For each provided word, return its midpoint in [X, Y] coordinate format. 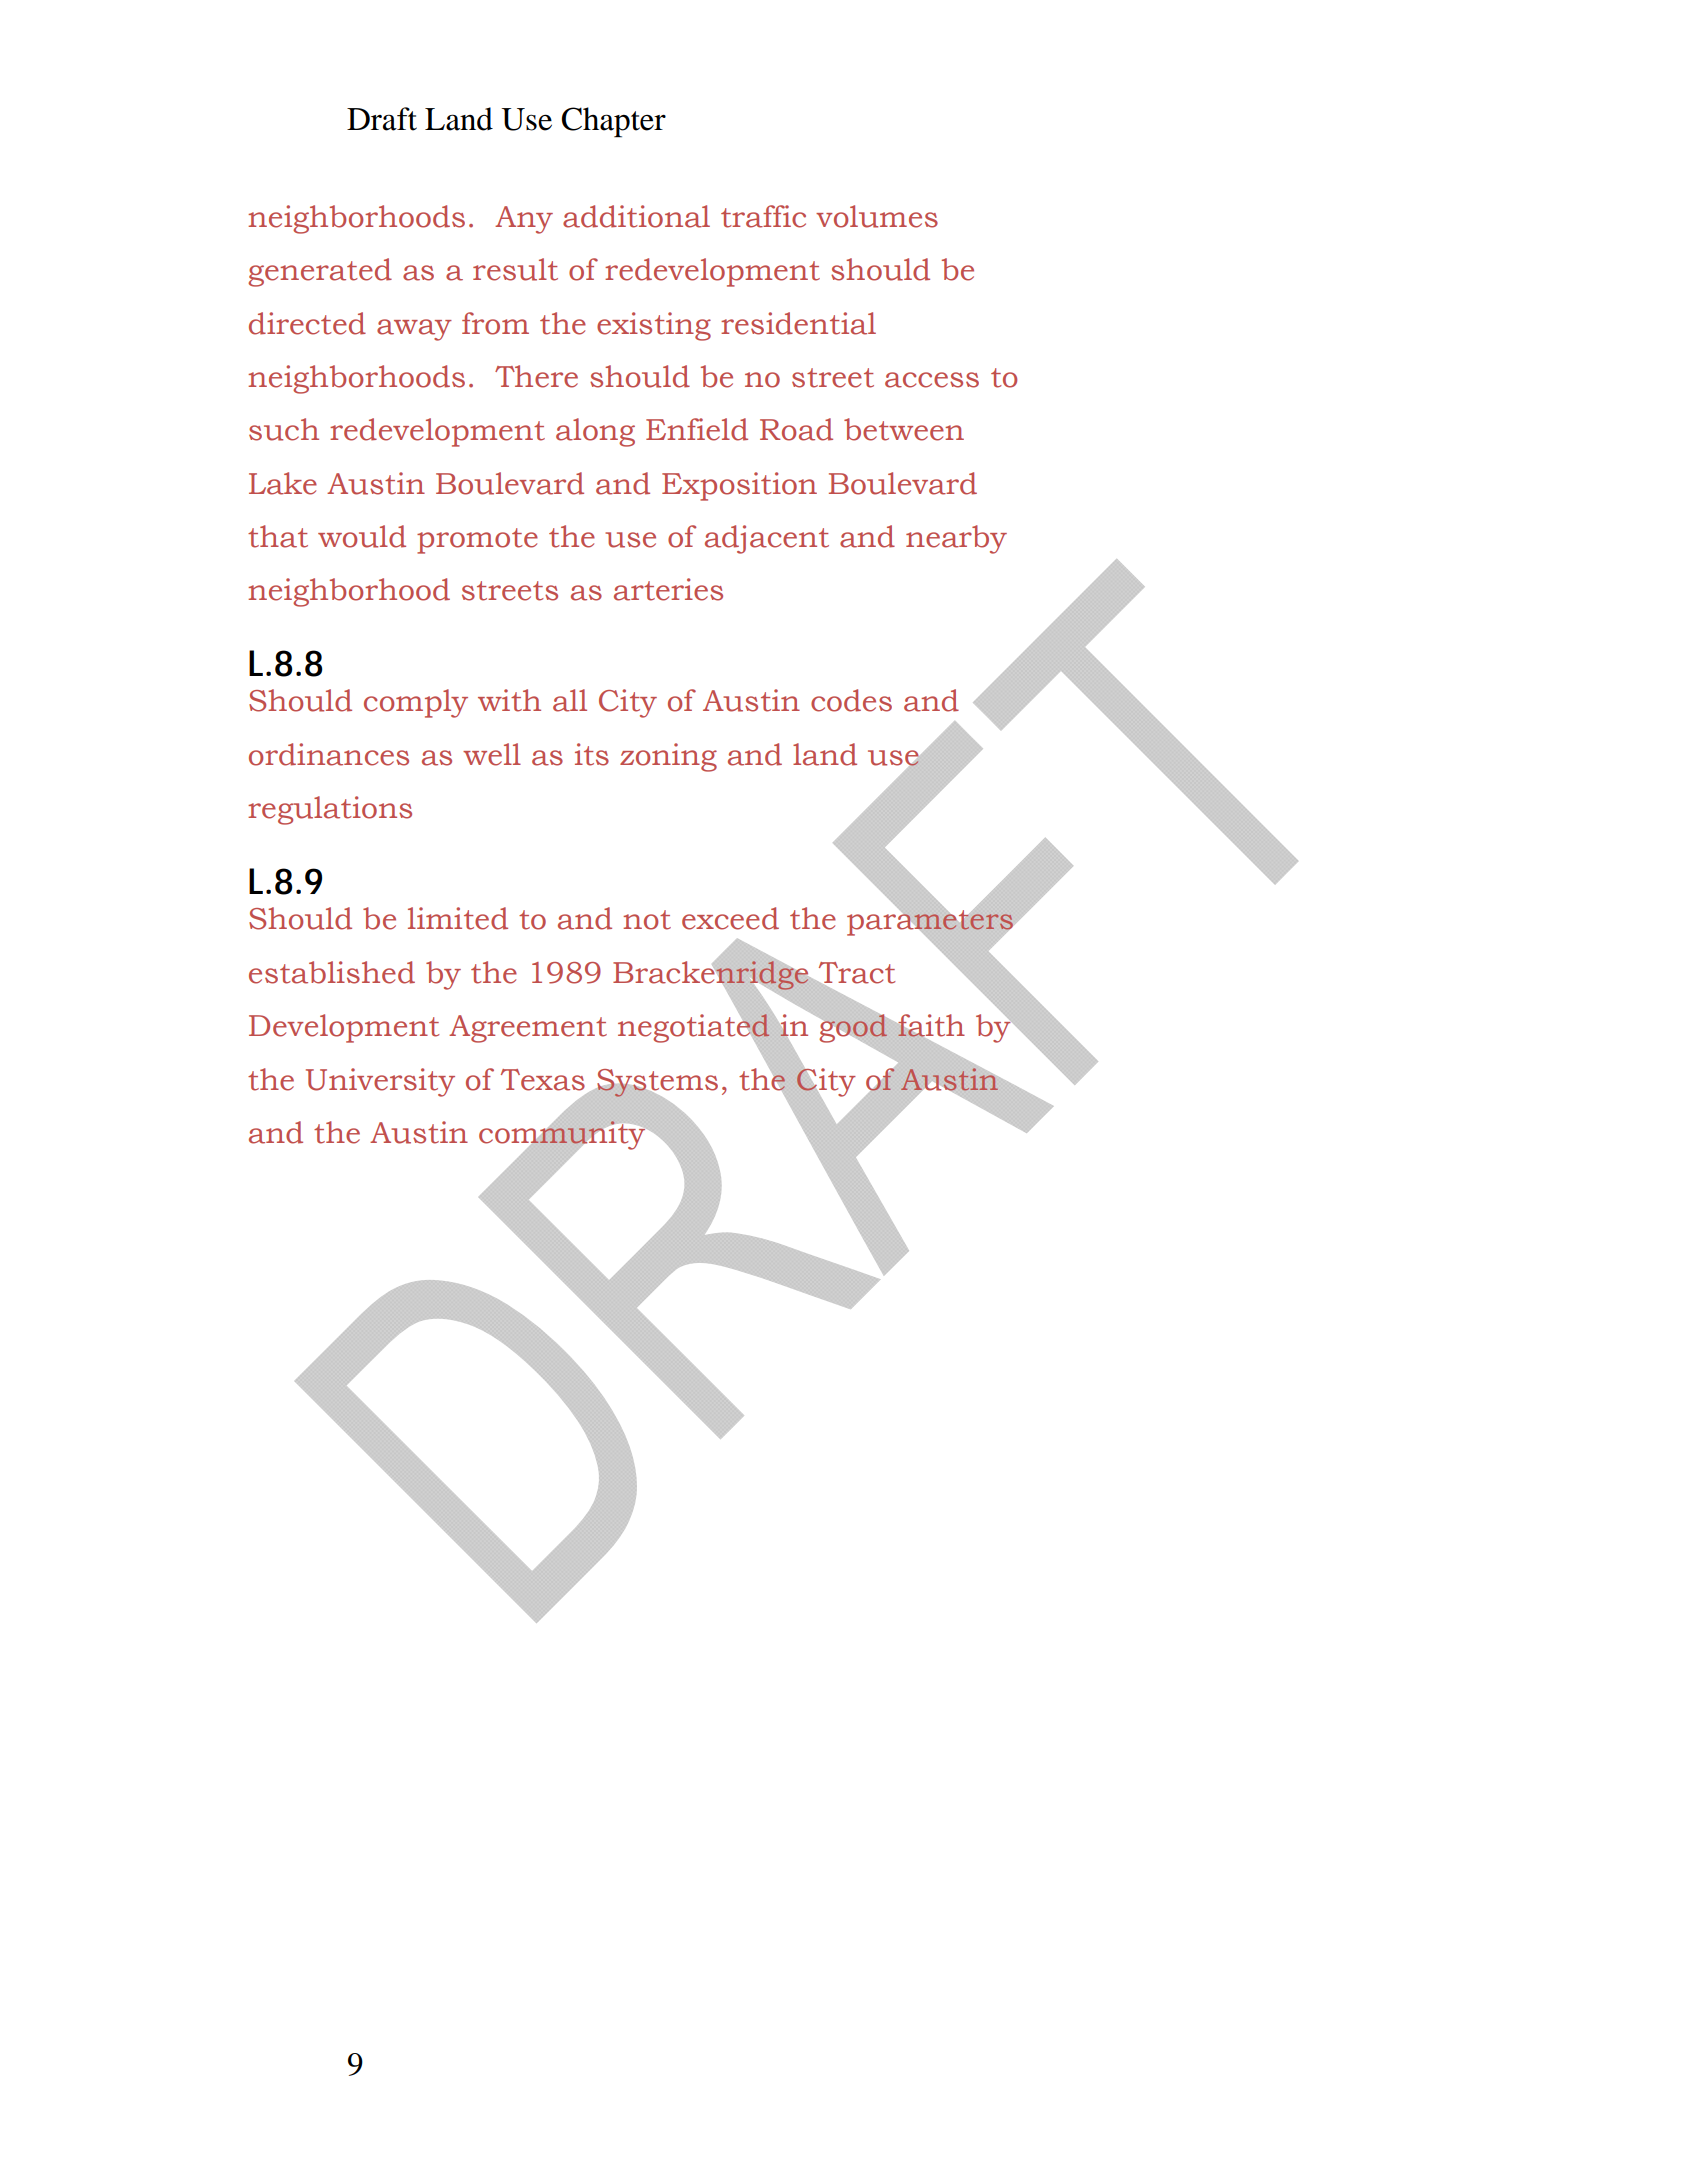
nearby [956, 539]
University [380, 1082]
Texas [543, 1080]
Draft [382, 119]
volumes [877, 216]
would [362, 536]
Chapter [614, 122]
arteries [668, 589]
